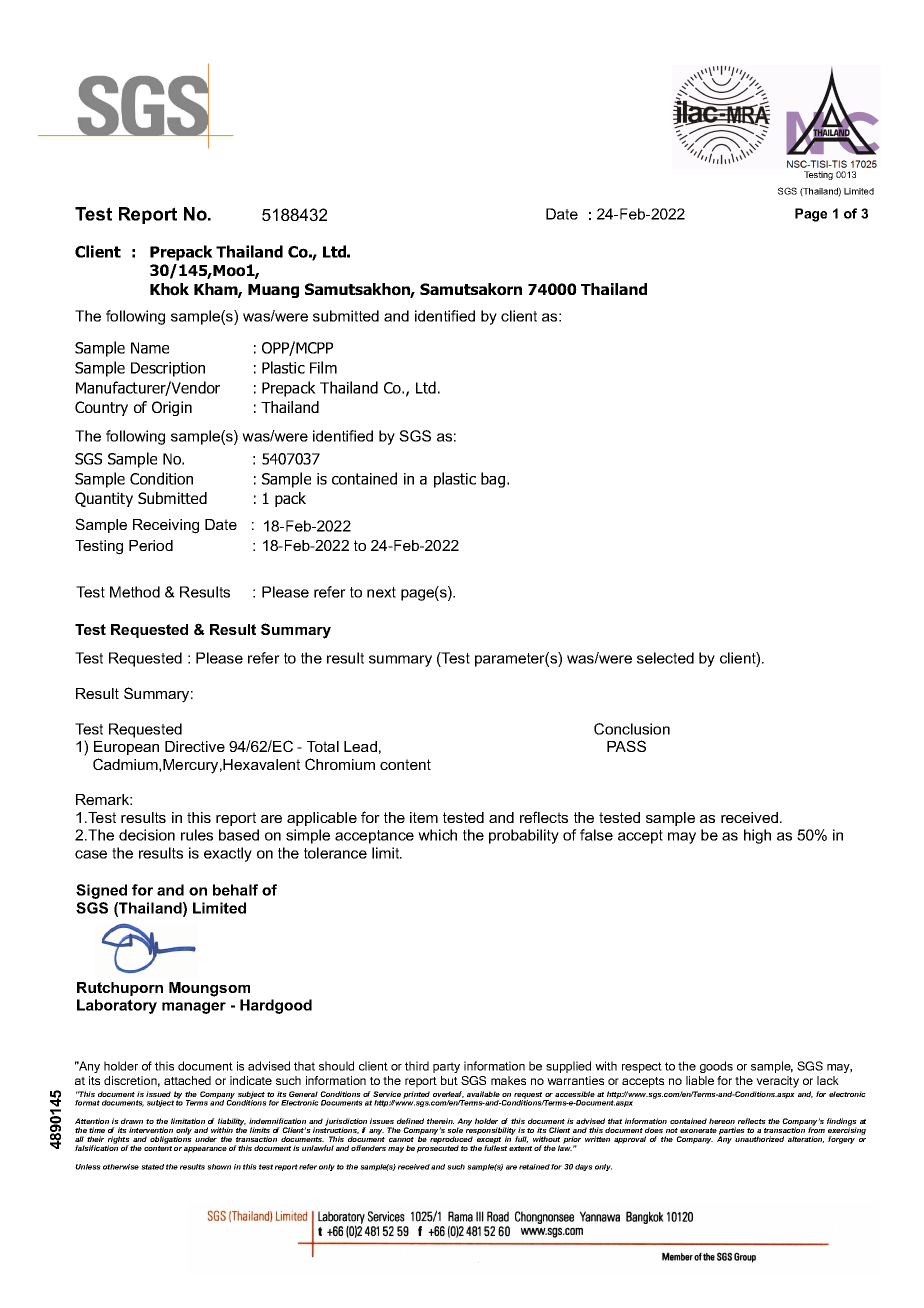 The height and width of the screenshot is (1308, 924). I want to click on item, so click(424, 817).
